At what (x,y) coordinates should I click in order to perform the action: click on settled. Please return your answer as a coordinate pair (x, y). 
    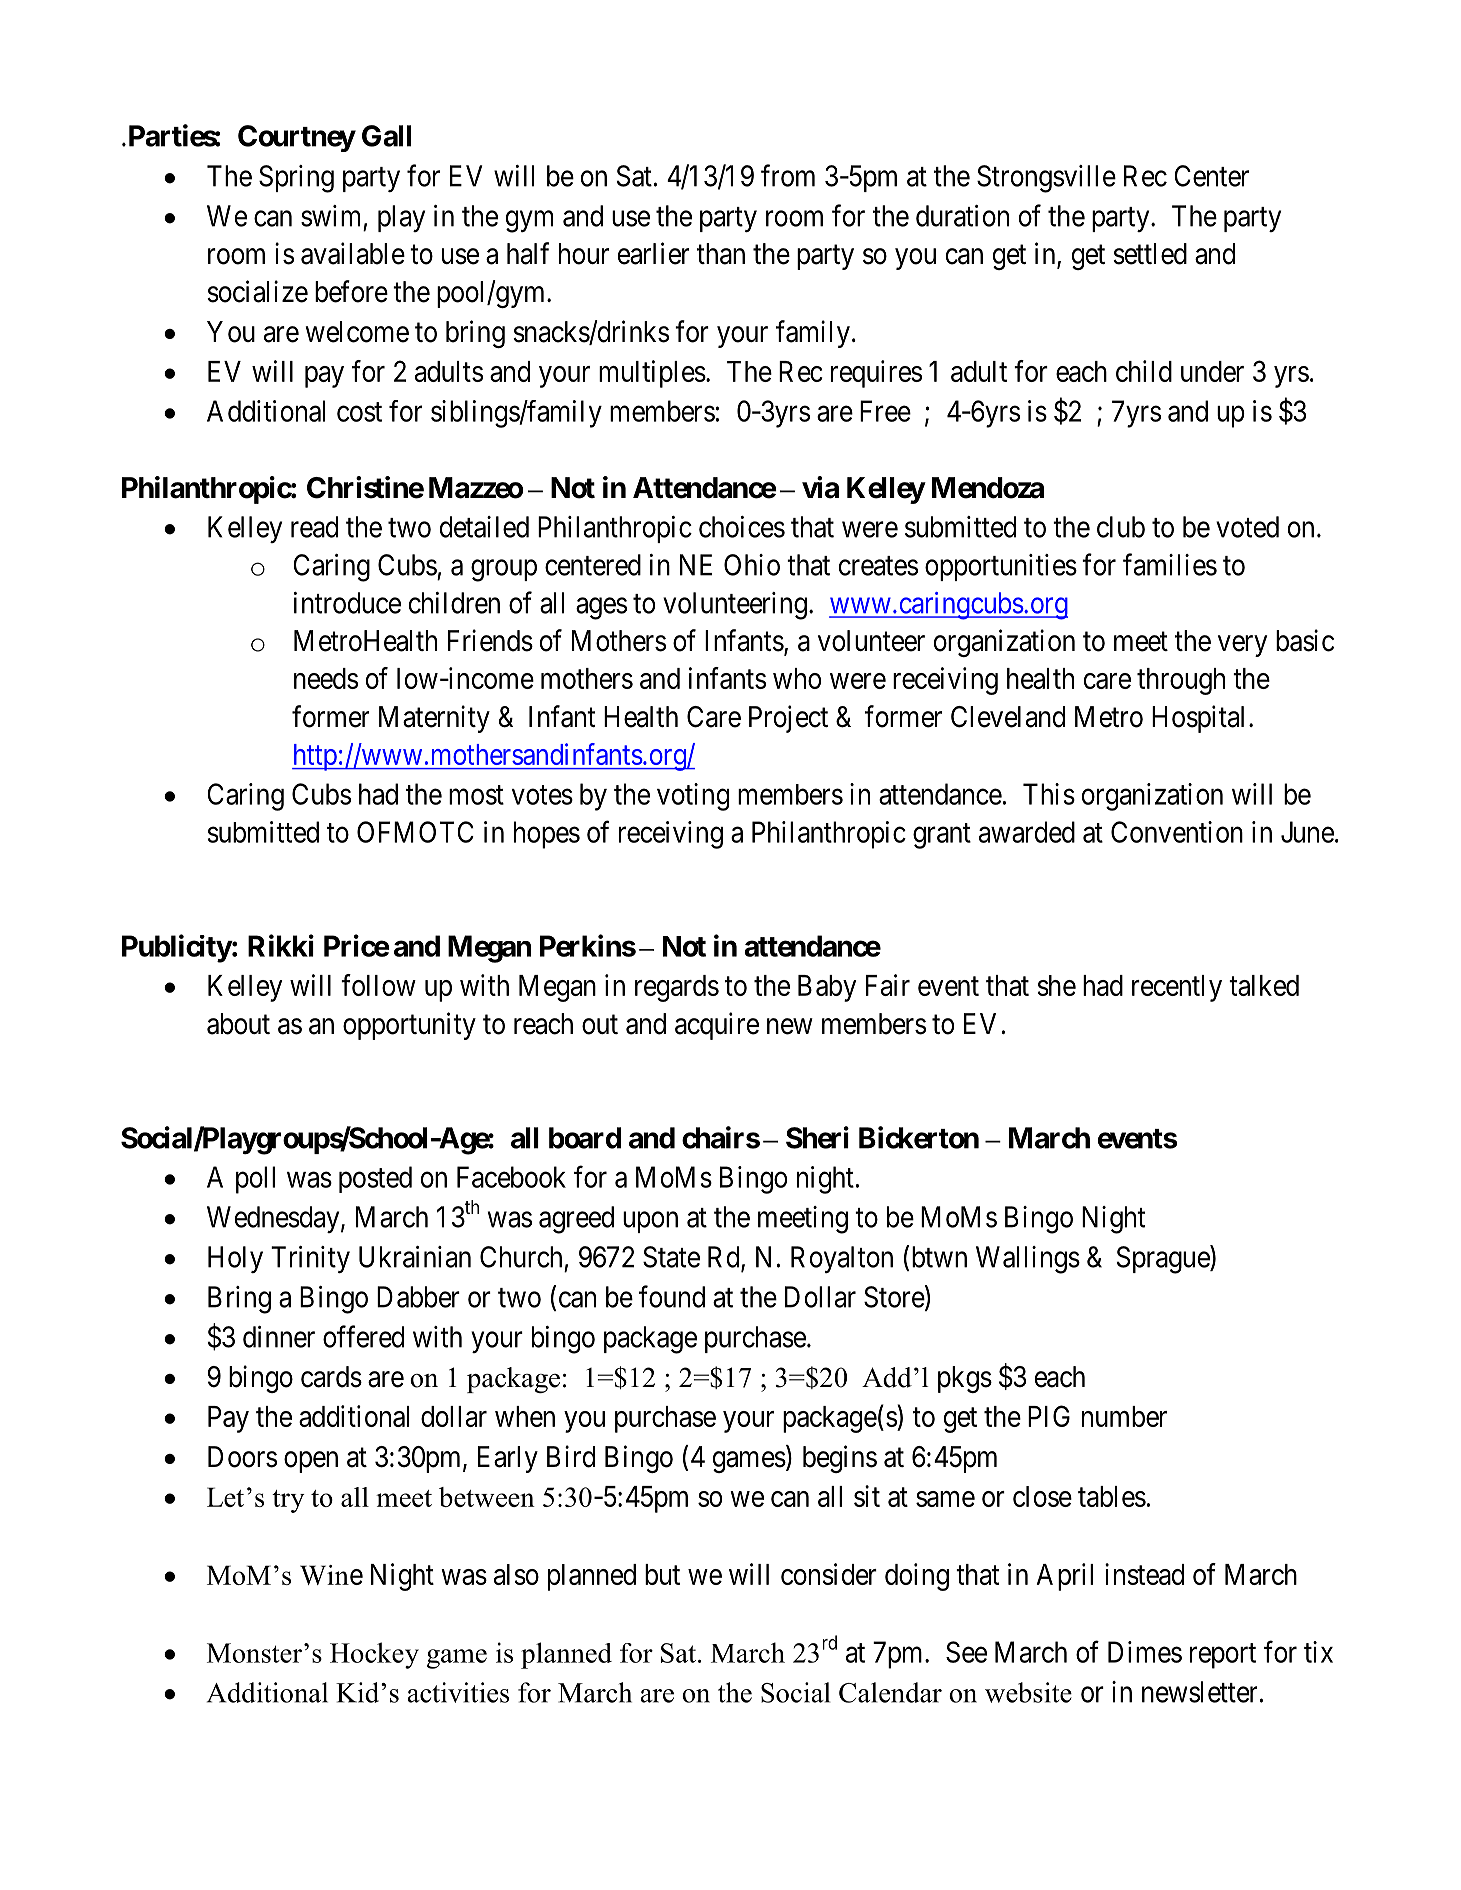
    Looking at the image, I should click on (1150, 254).
